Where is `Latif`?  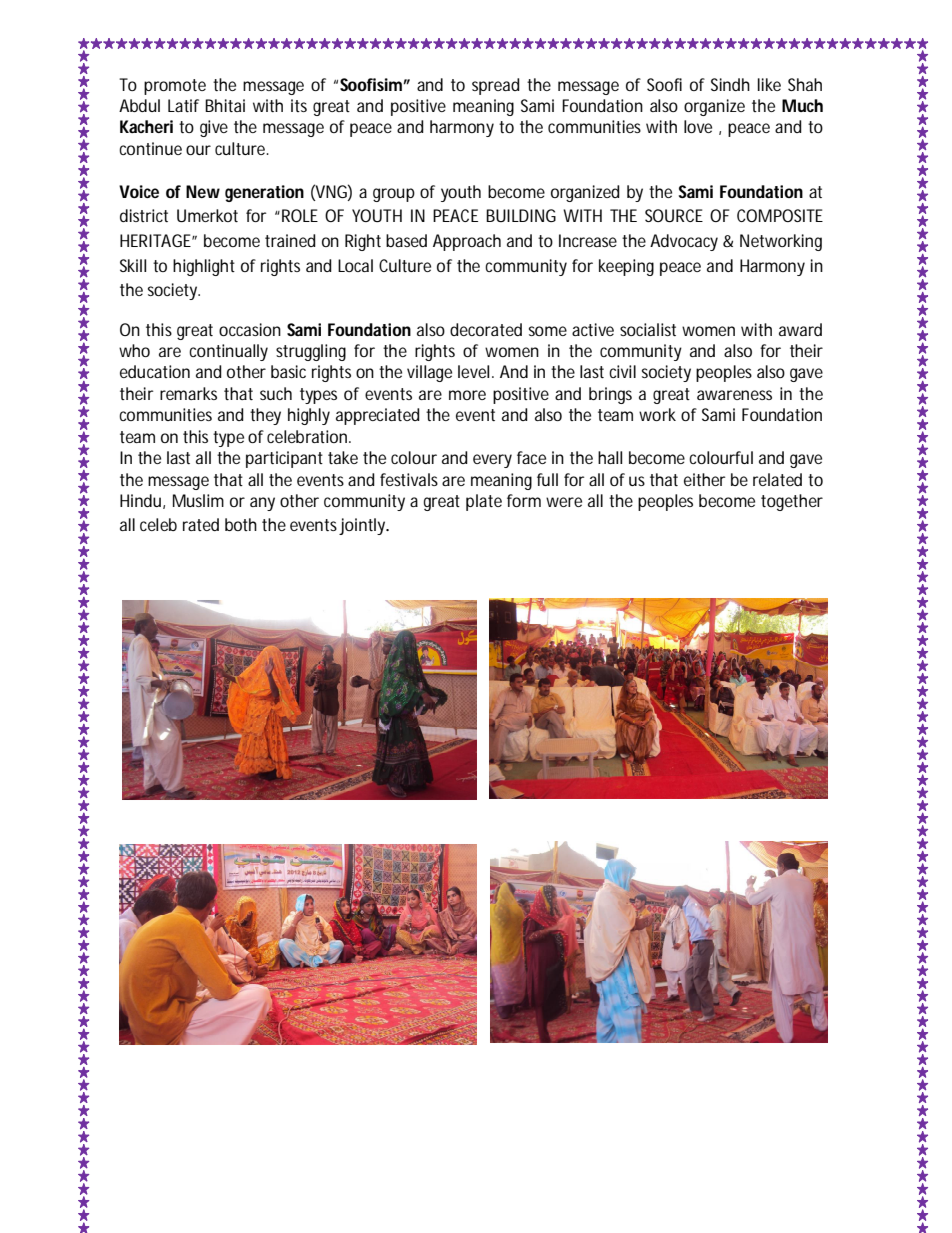
Latif is located at coordinates (183, 105).
